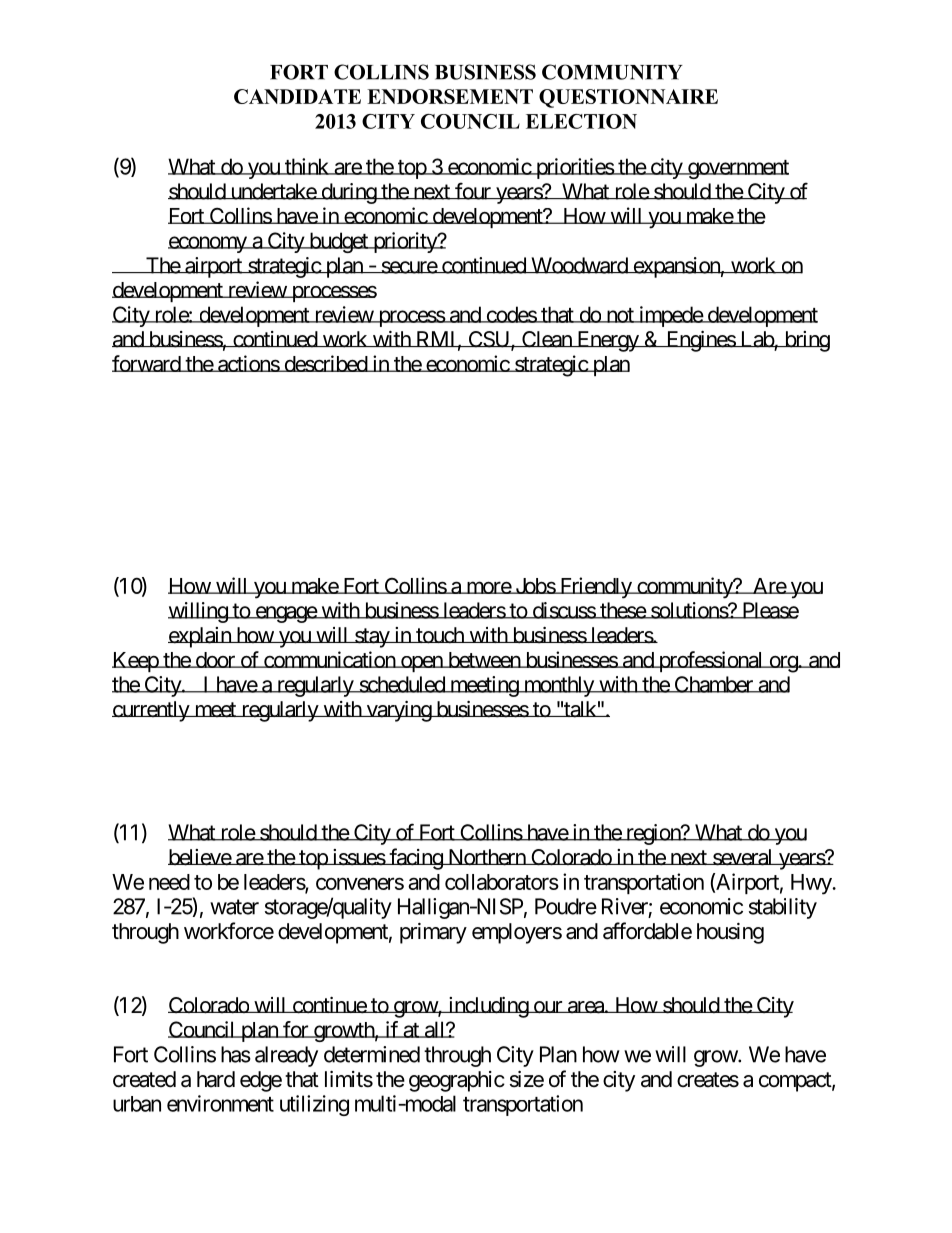 This document has height=1233, width=952. What do you see at coordinates (457, 1081) in the document?
I see `geographic` at bounding box center [457, 1081].
